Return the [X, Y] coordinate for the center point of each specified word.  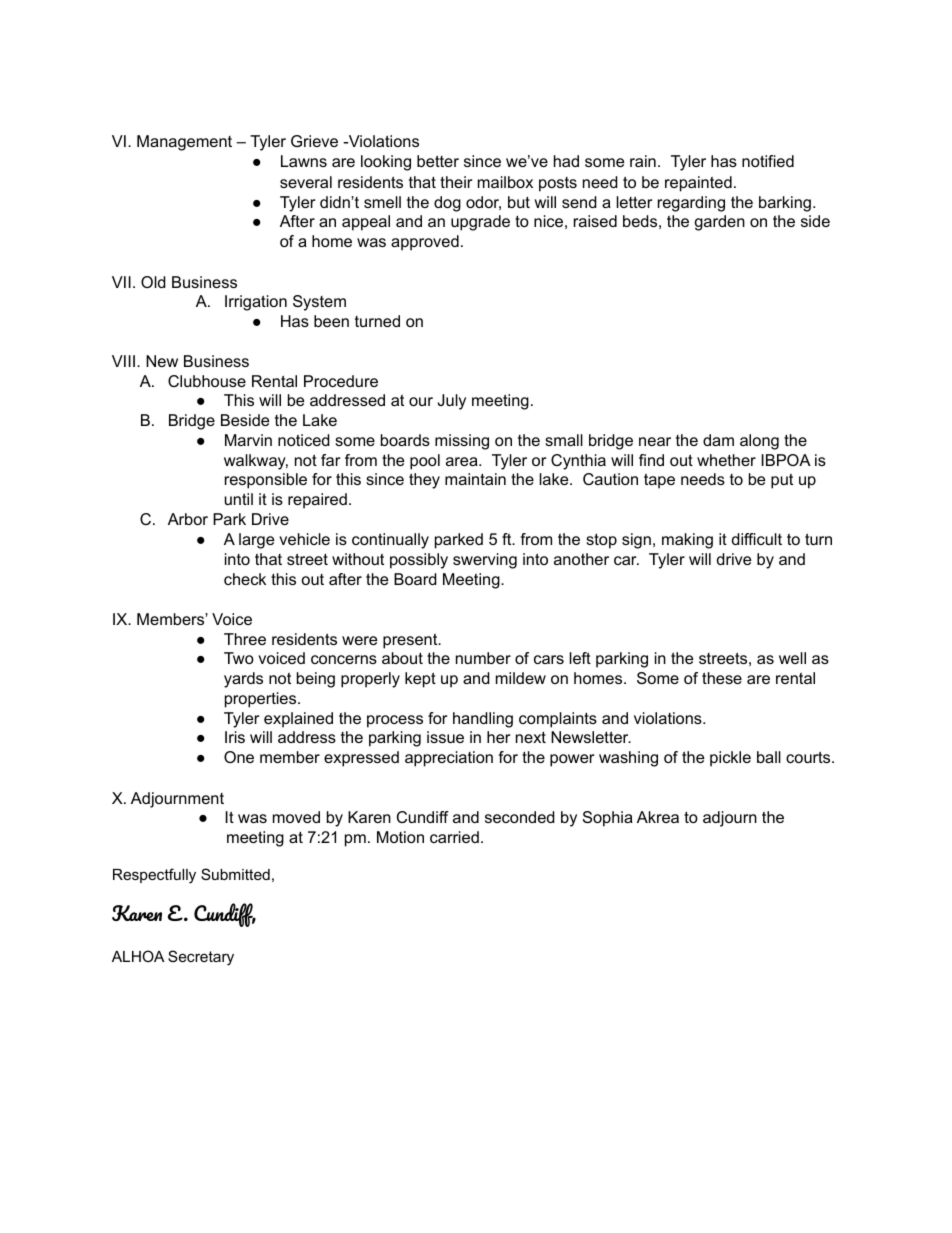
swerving [485, 561]
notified [768, 161]
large [256, 541]
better [438, 161]
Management [184, 143]
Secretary [201, 958]
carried [454, 837]
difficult [757, 539]
